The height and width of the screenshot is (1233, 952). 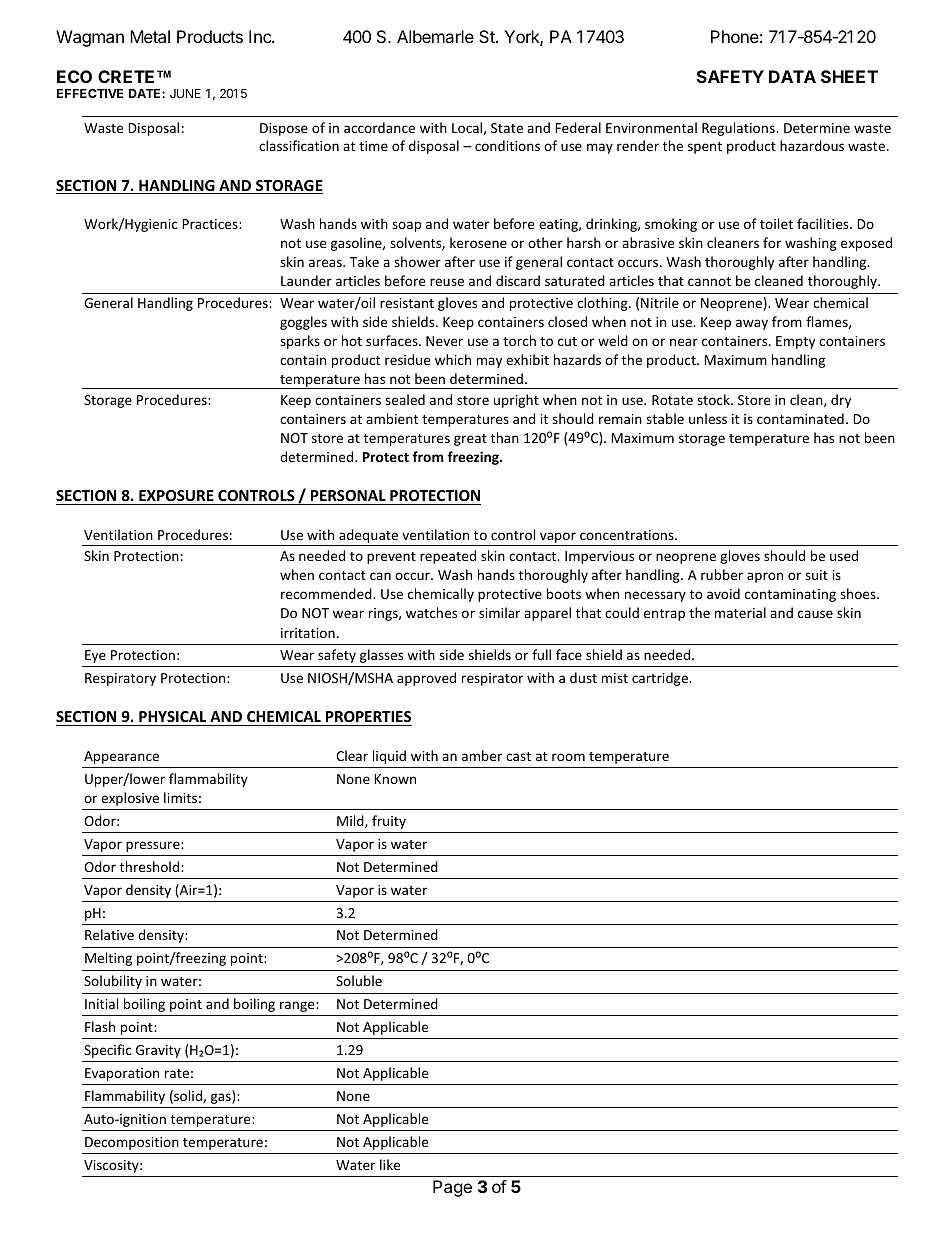 What do you see at coordinates (482, 755) in the screenshot?
I see `amber` at bounding box center [482, 755].
